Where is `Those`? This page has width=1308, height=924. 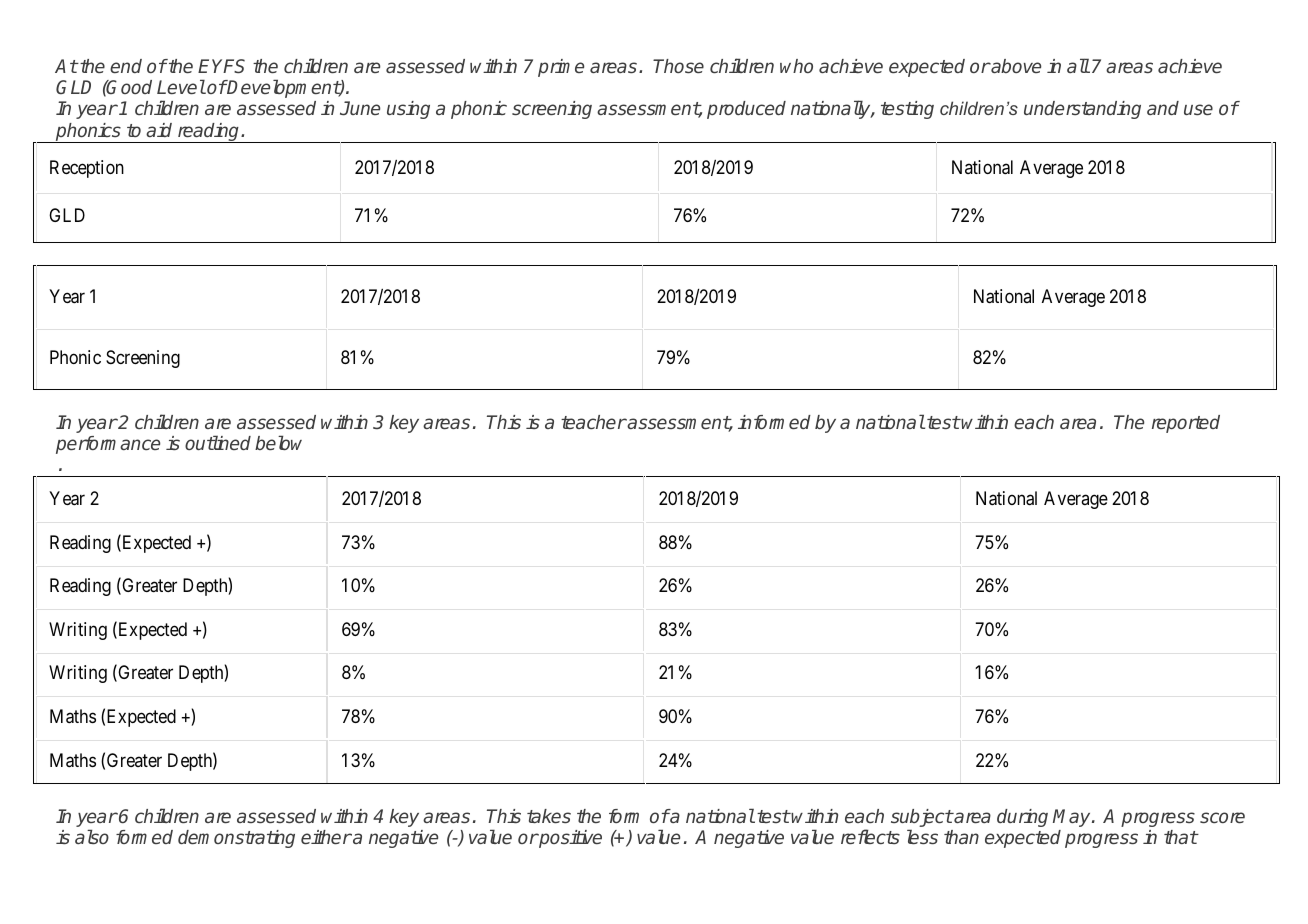
Those is located at coordinates (678, 66).
